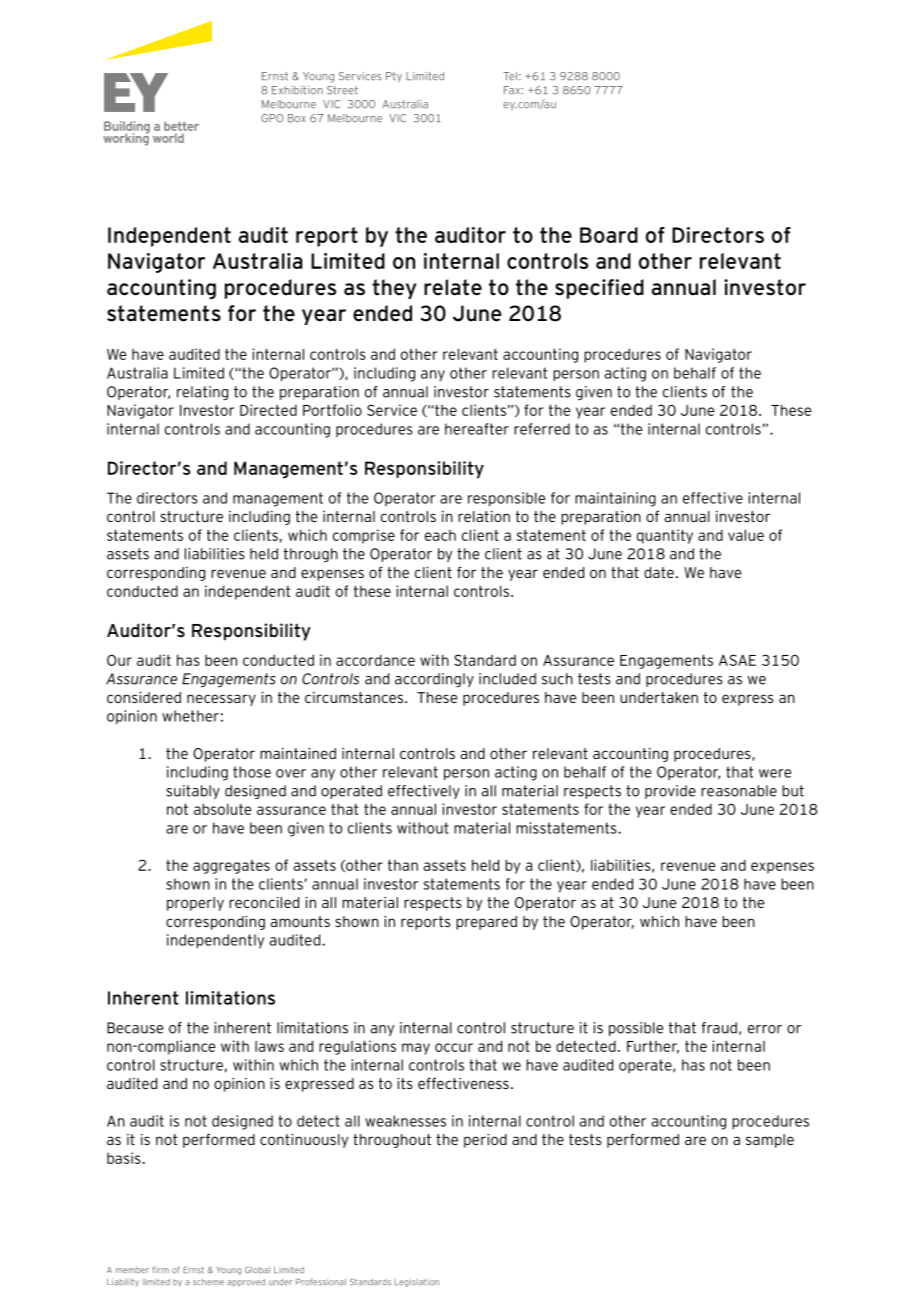  Describe the element at coordinates (486, 923) in the screenshot. I see `prepared` at that location.
